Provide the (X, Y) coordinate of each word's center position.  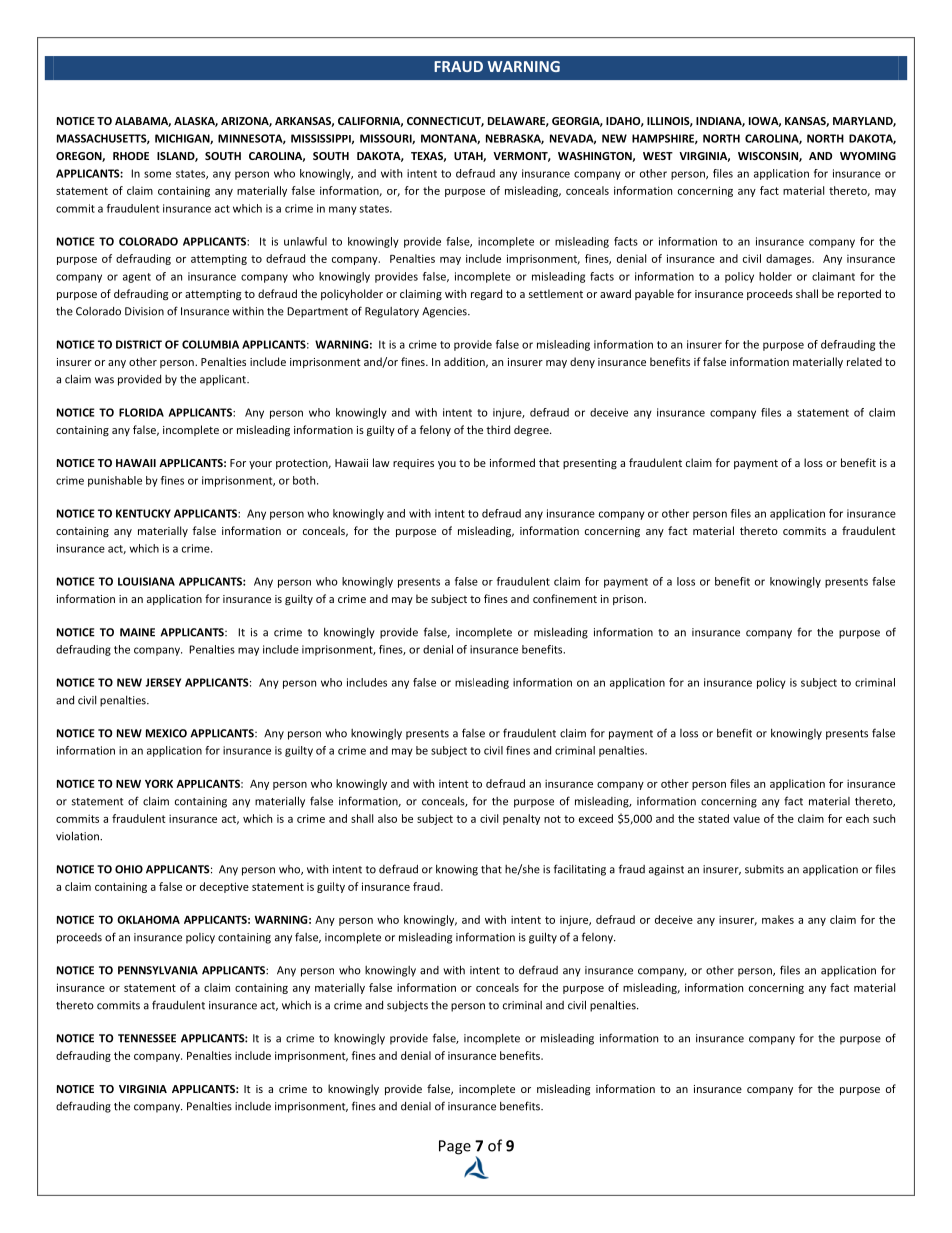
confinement (565, 598)
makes (778, 919)
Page (455, 1147)
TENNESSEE (147, 1038)
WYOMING (868, 156)
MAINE (137, 632)
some (157, 174)
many (343, 210)
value (746, 818)
